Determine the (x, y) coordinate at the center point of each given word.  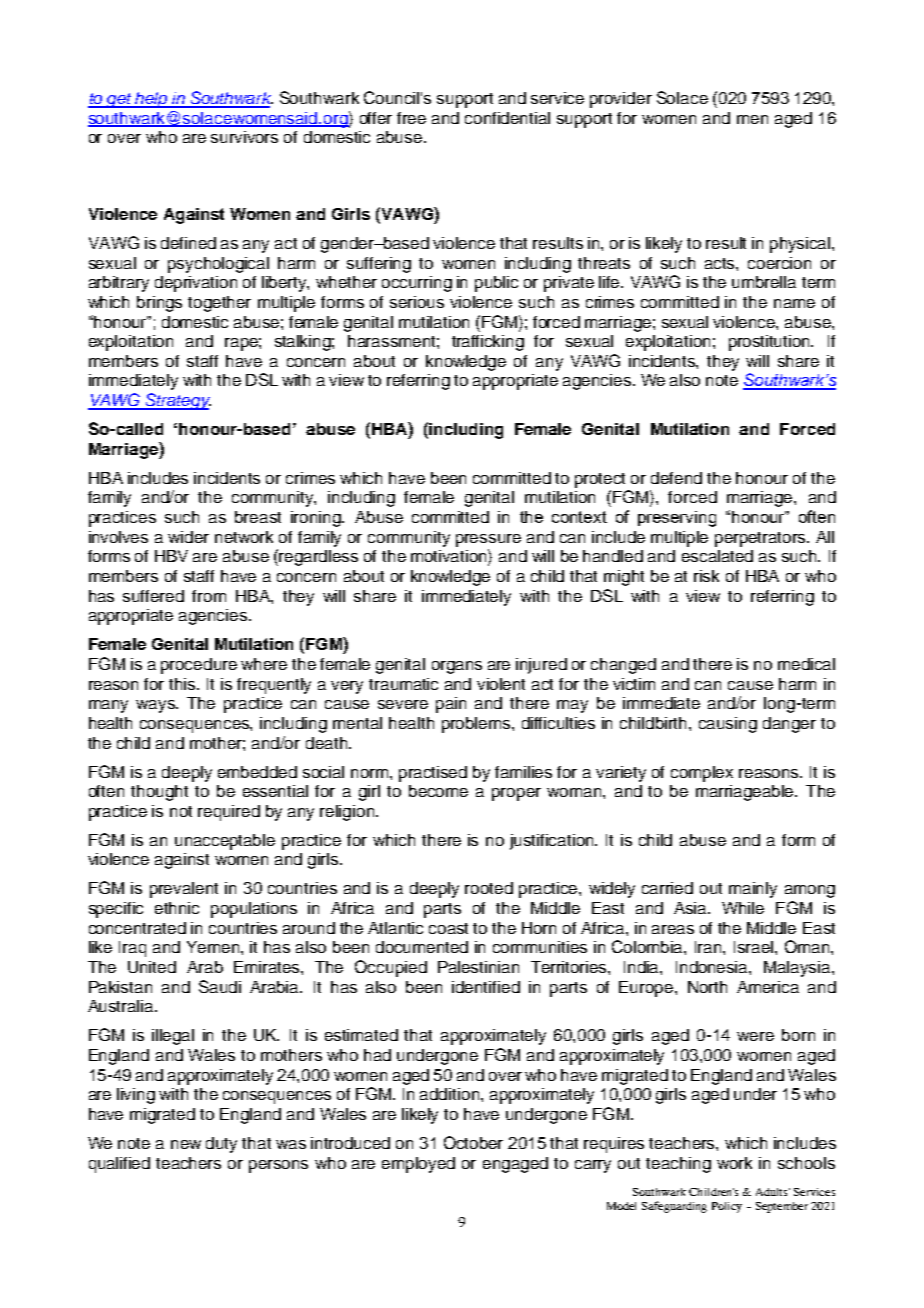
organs (457, 667)
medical (806, 664)
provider (621, 100)
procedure (199, 666)
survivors (244, 137)
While (743, 908)
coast (448, 928)
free (411, 118)
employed (418, 1165)
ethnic (177, 908)
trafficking (488, 343)
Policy (727, 1207)
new (186, 1144)
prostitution (771, 343)
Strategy (177, 401)
